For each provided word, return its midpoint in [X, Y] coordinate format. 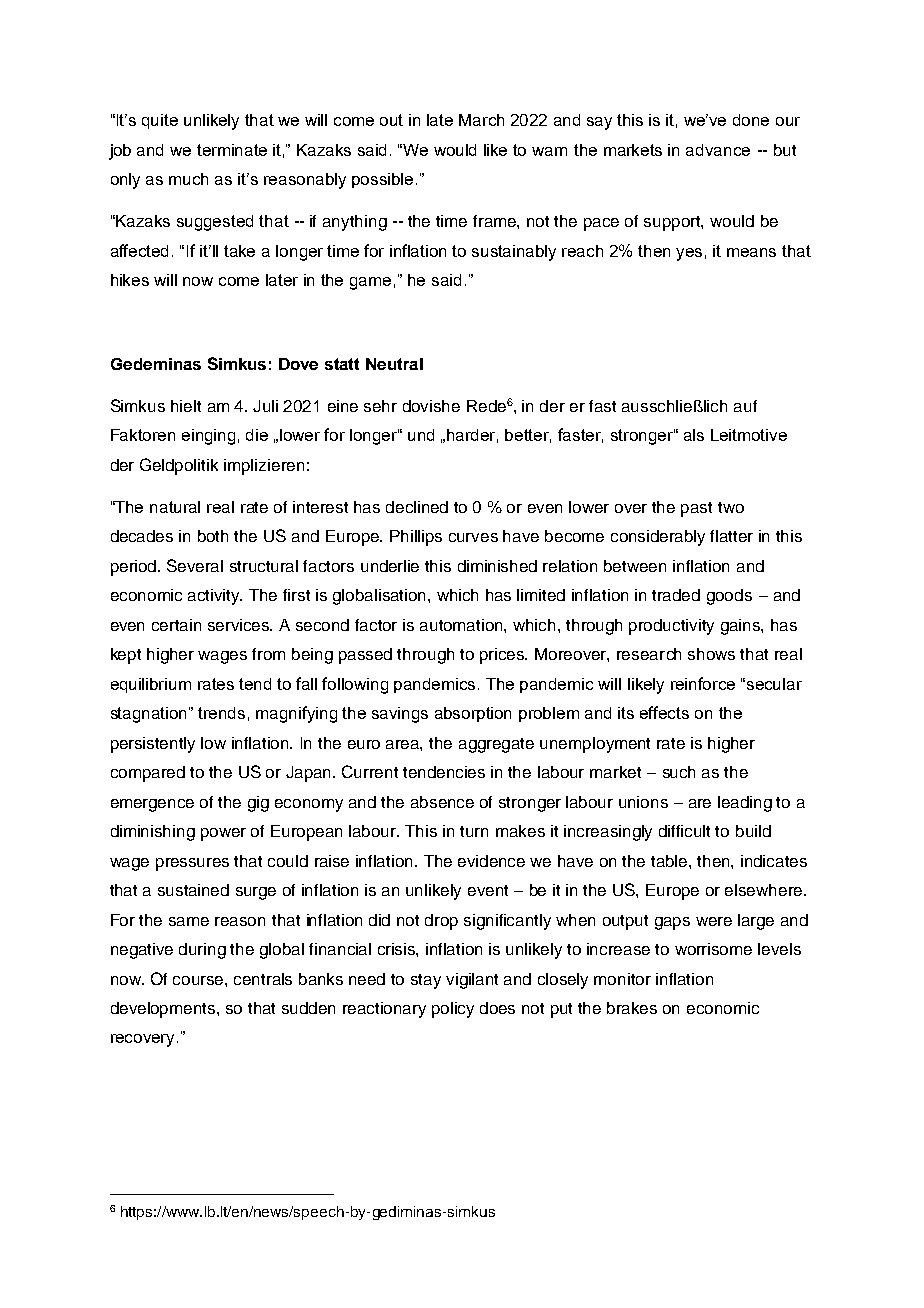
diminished [497, 566]
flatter [731, 536]
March [481, 120]
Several [195, 565]
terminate [232, 150]
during [202, 951]
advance [718, 150]
